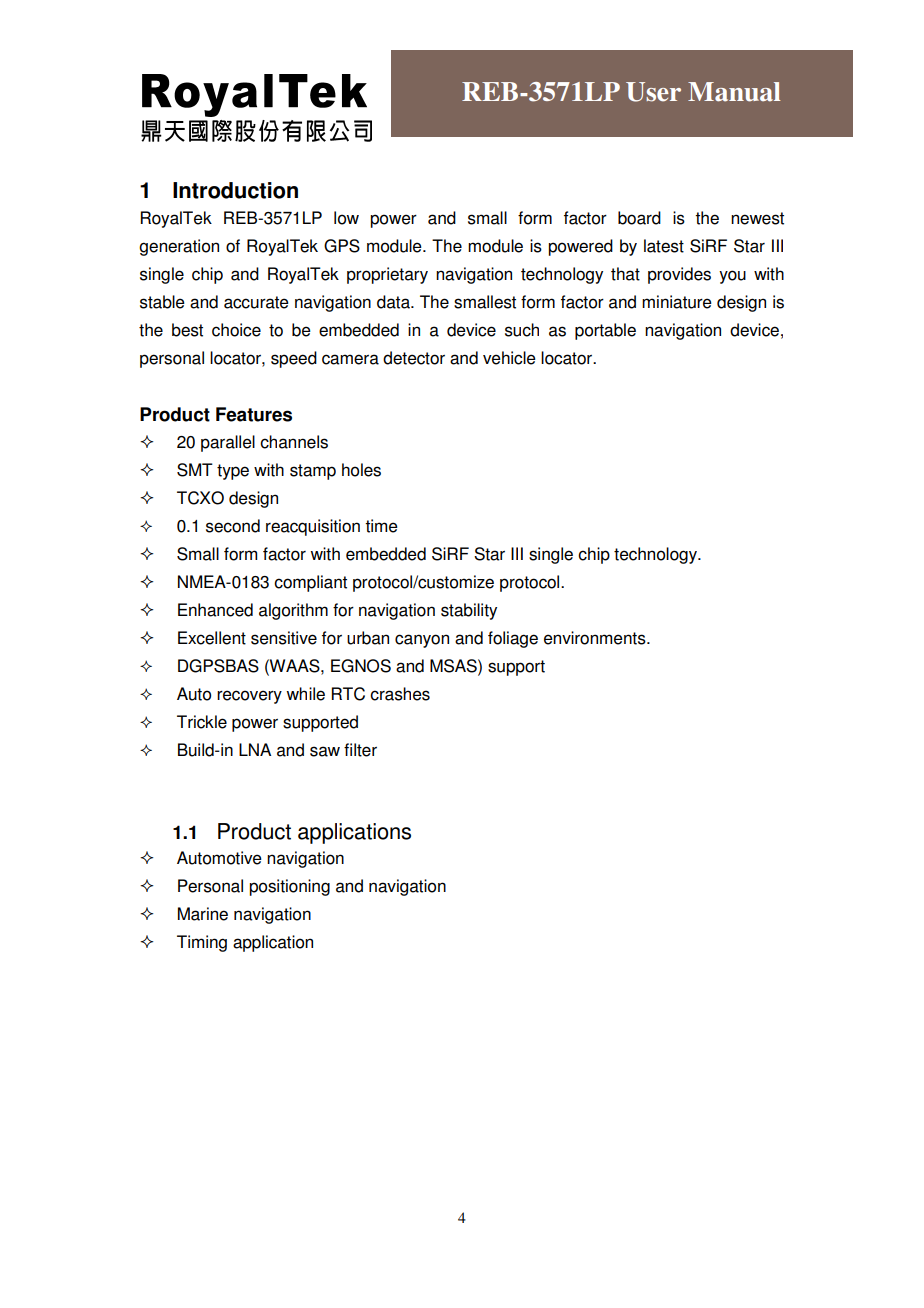 This page has width=924, height=1308. What do you see at coordinates (203, 914) in the page?
I see `Marine` at bounding box center [203, 914].
